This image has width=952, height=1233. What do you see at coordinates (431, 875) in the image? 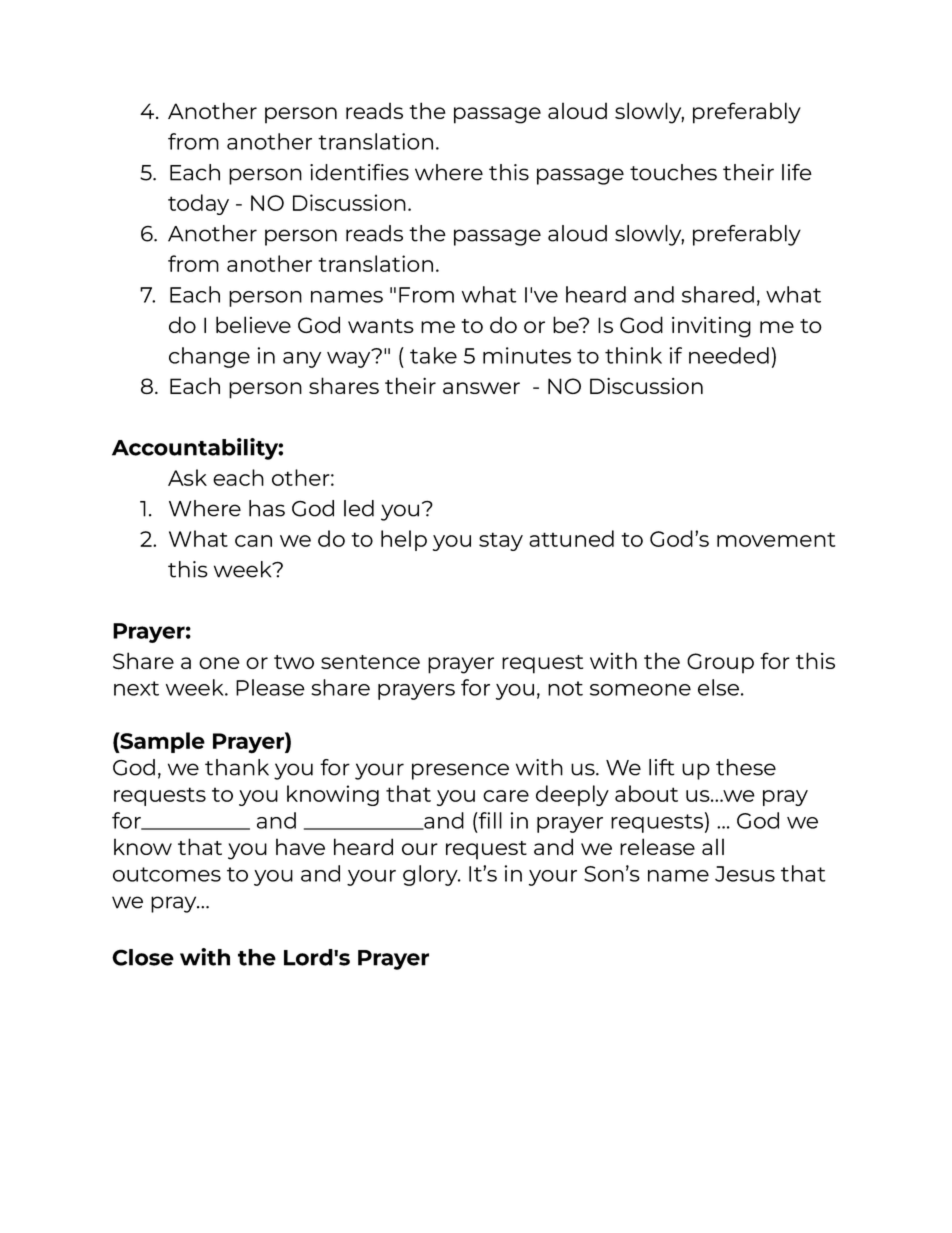
I see `glory` at bounding box center [431, 875].
